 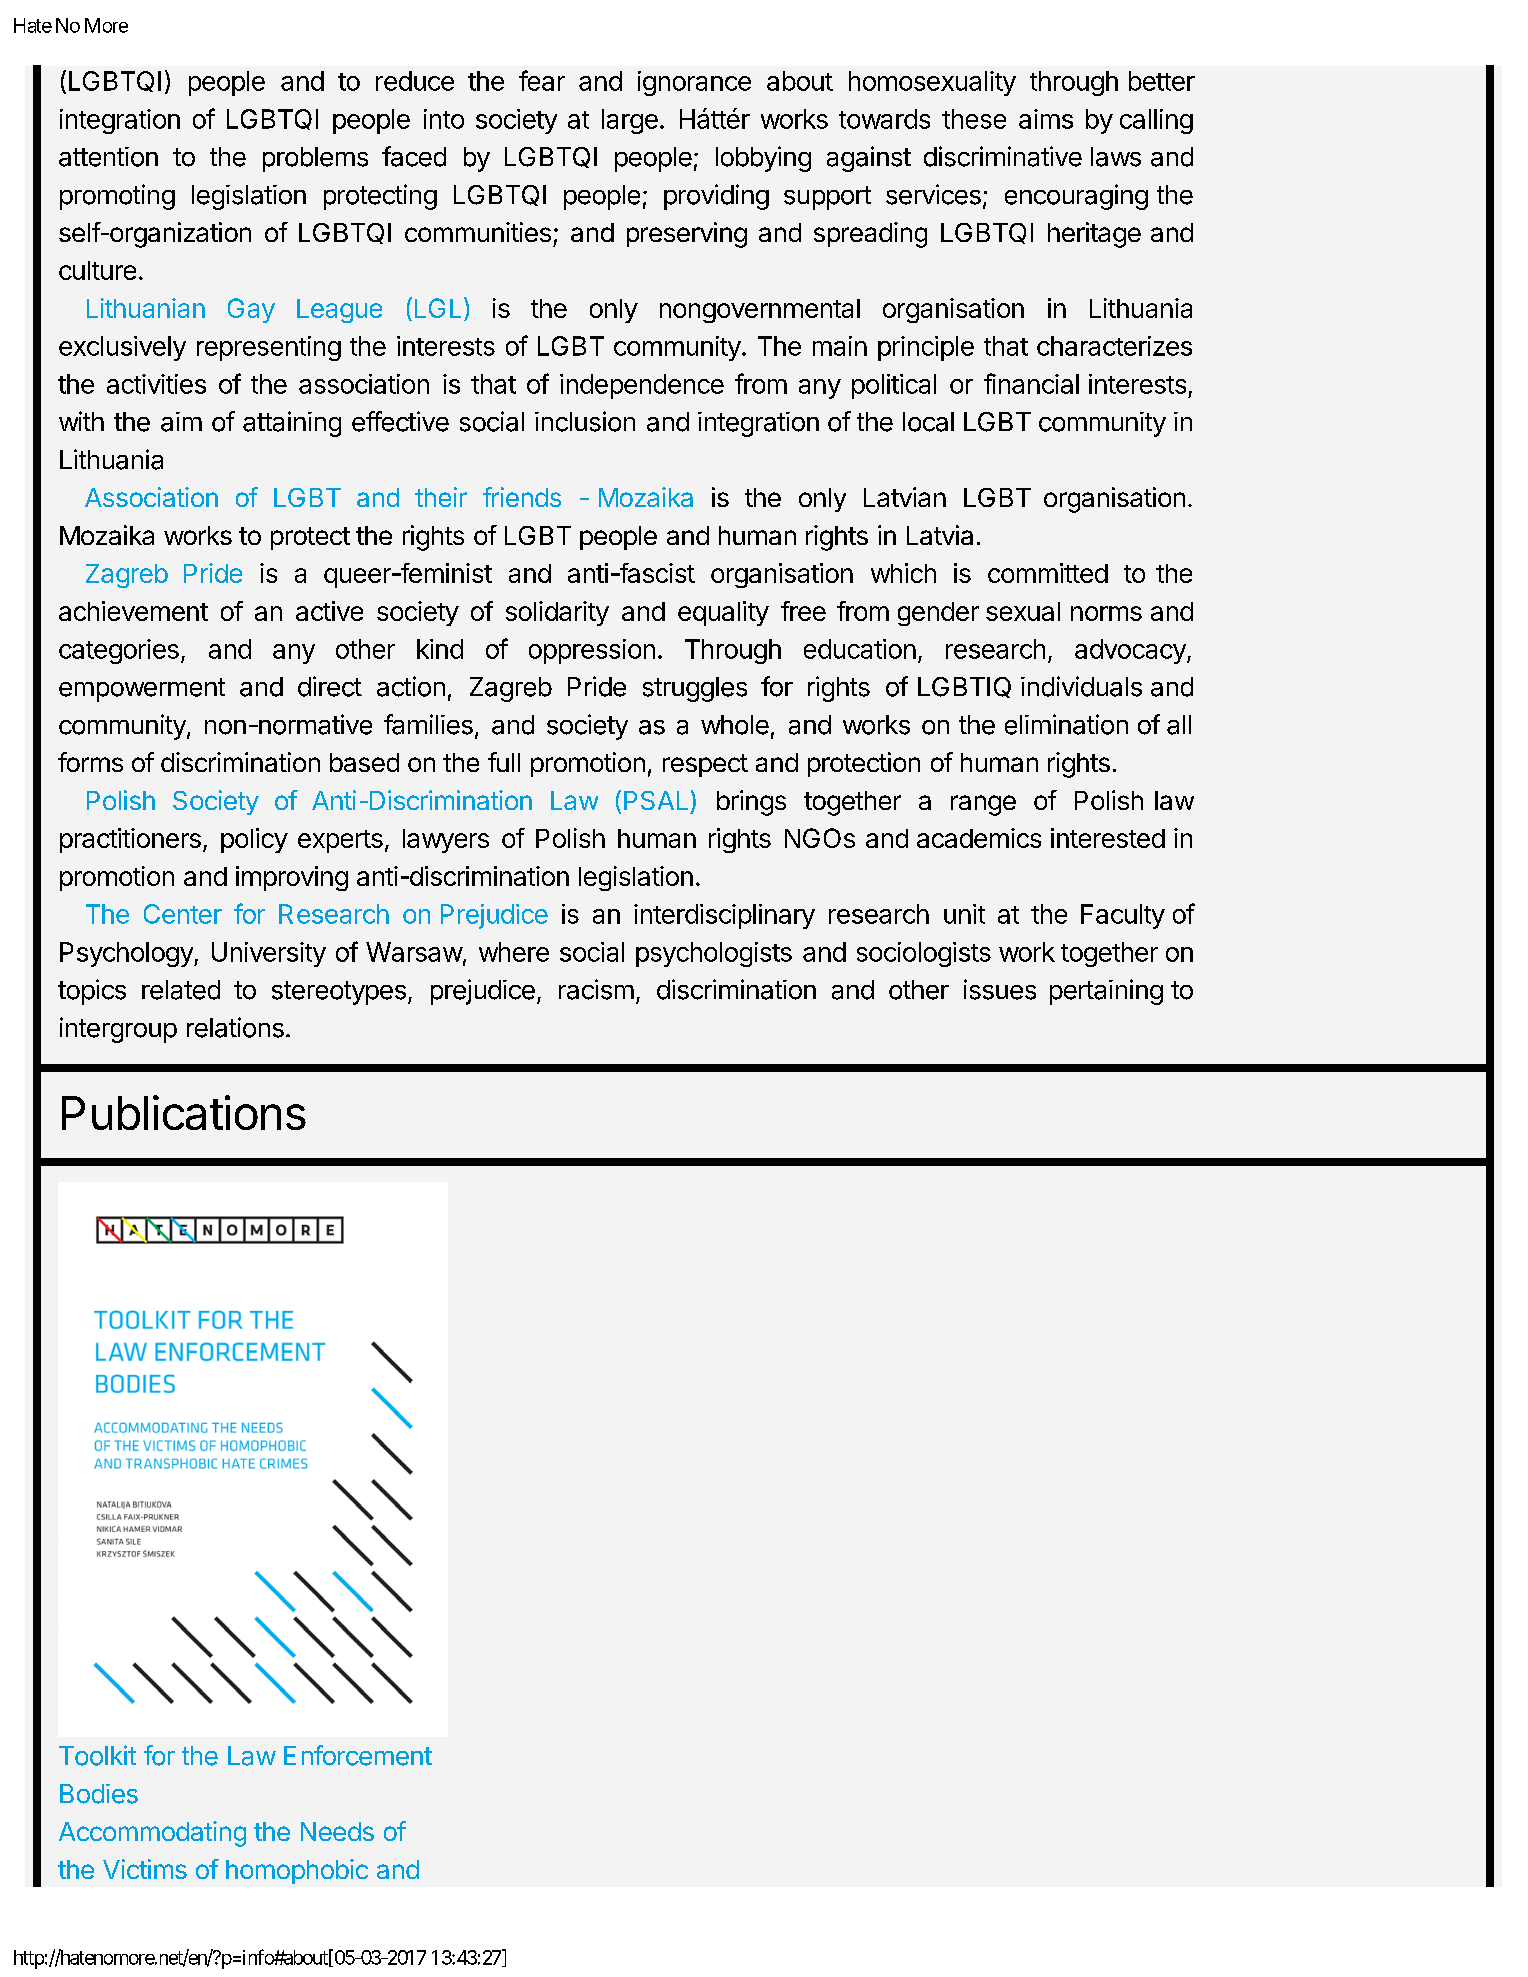 I want to click on elimination, so click(x=1066, y=724).
